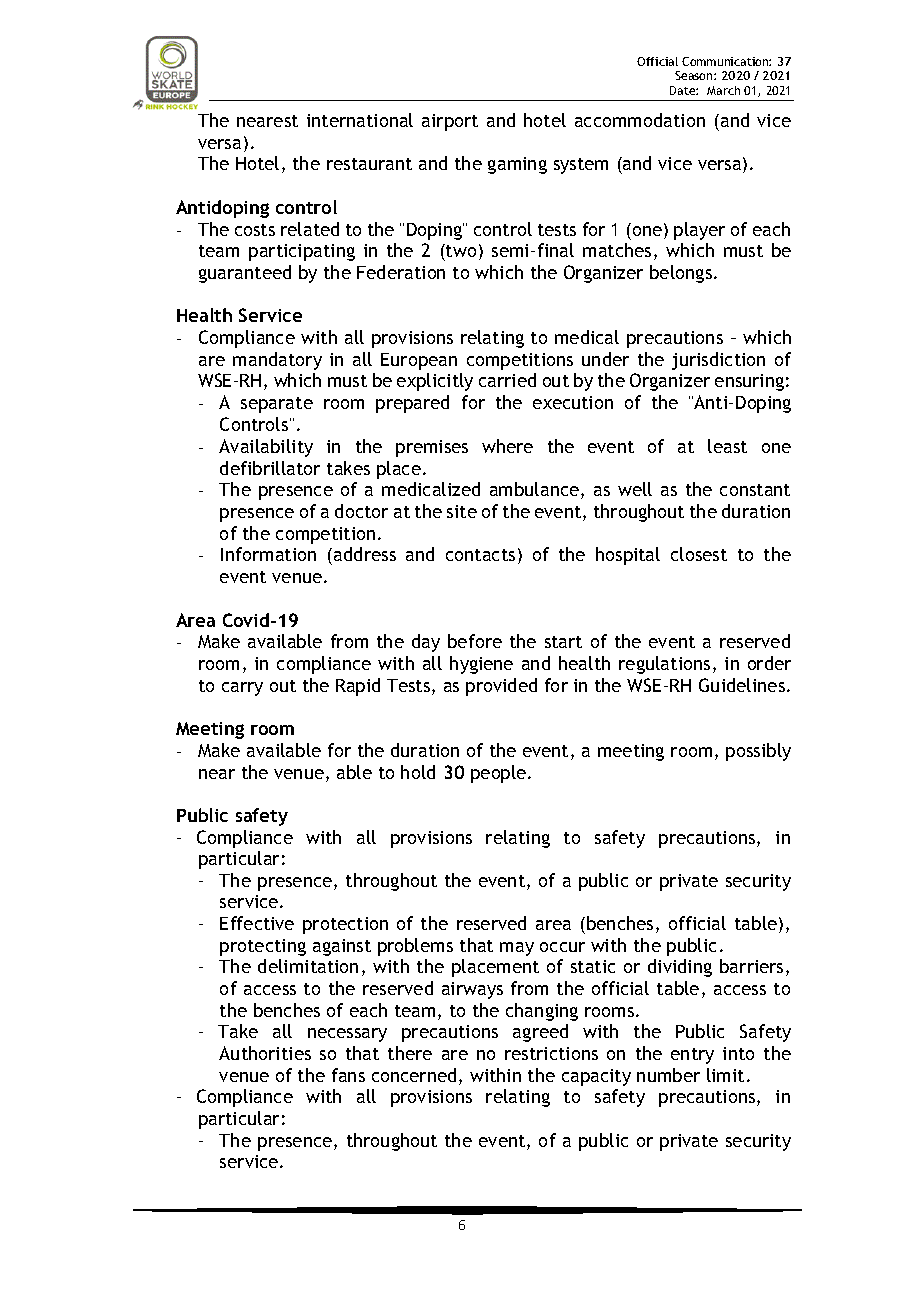 This document has width=924, height=1308. What do you see at coordinates (699, 554) in the document?
I see `closest` at bounding box center [699, 554].
